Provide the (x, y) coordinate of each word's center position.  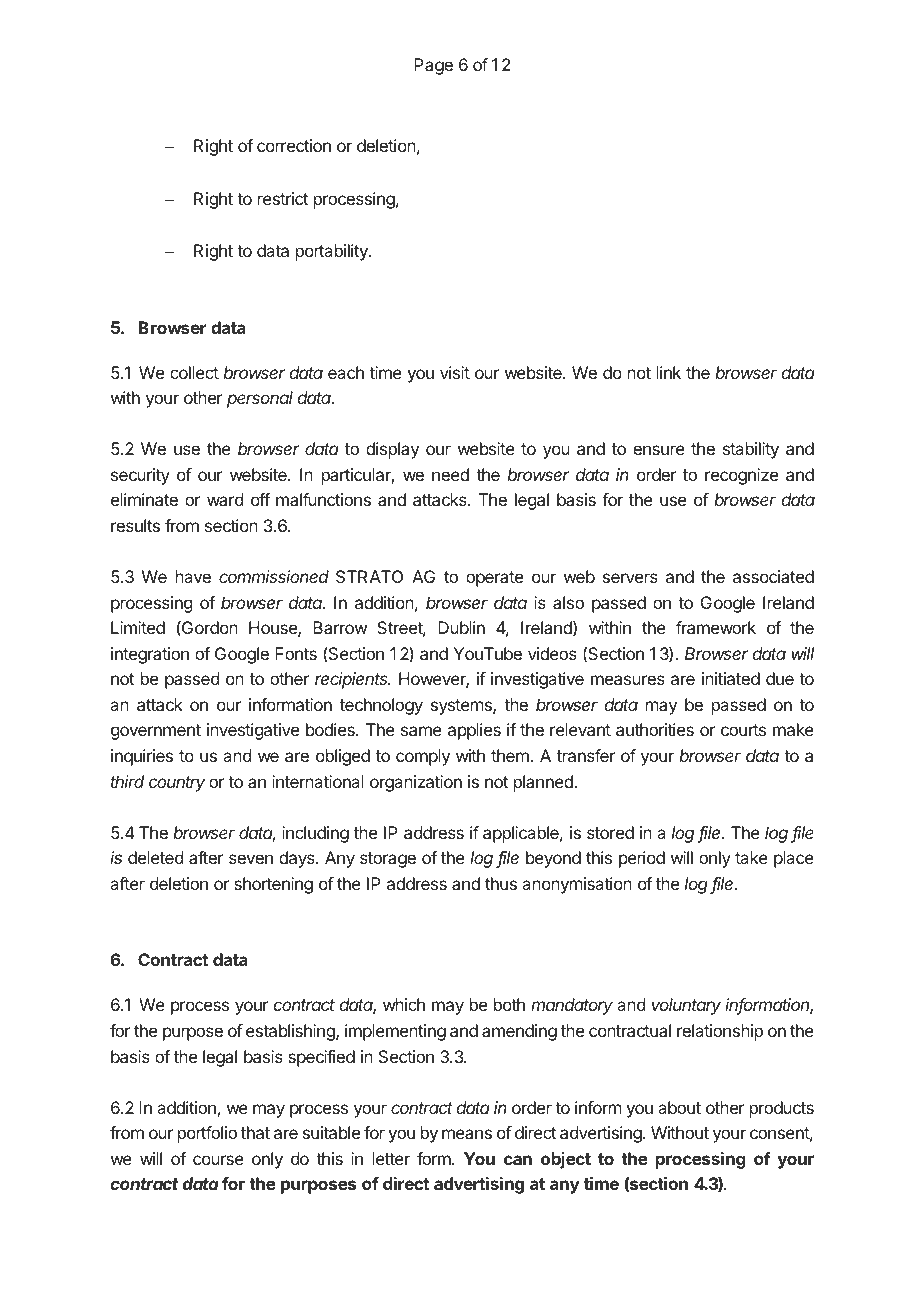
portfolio (207, 1134)
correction (294, 145)
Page (433, 66)
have (193, 576)
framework (716, 627)
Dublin (461, 627)
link (669, 372)
